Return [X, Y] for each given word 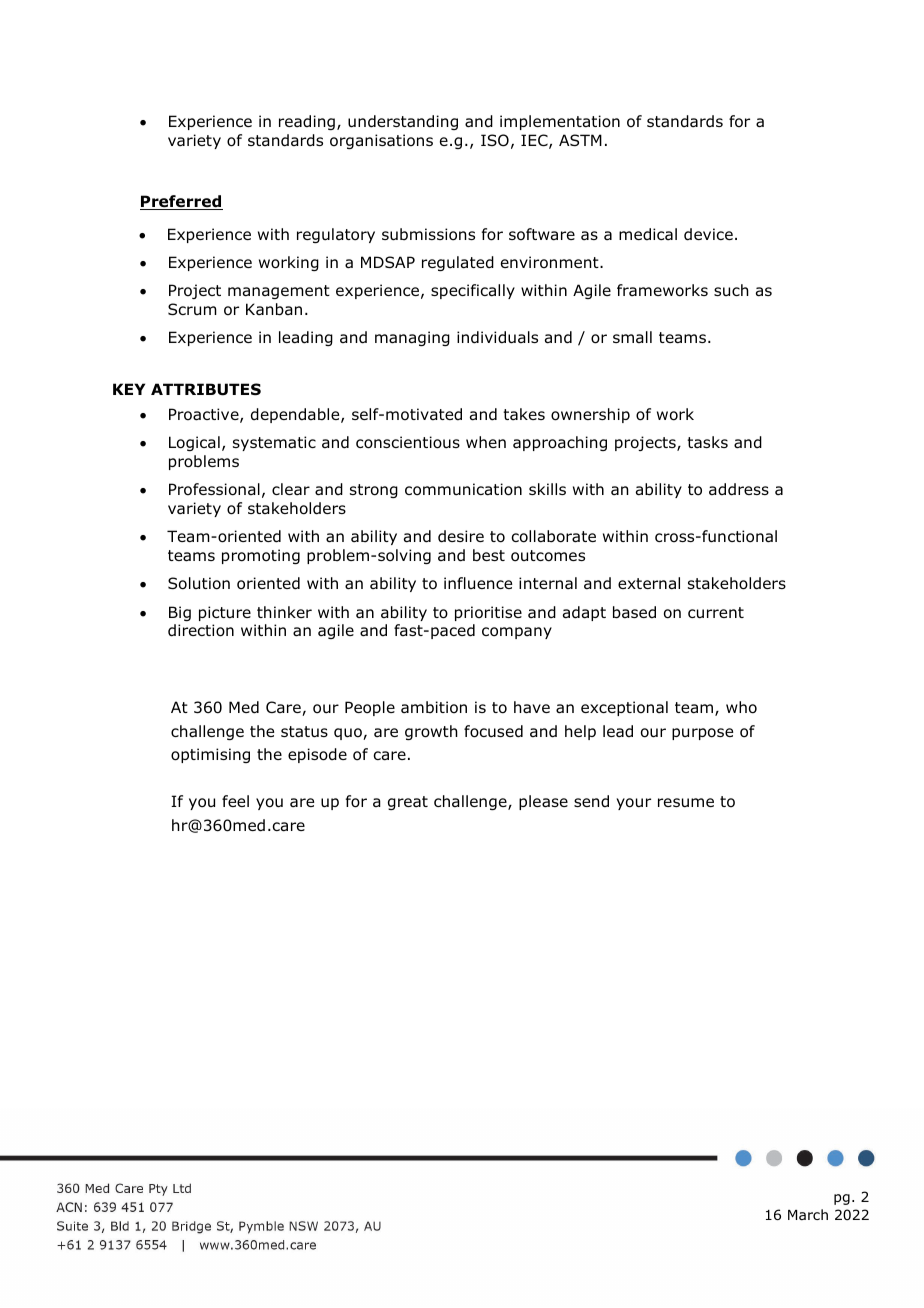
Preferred [181, 202]
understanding [403, 122]
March [808, 1214]
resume [686, 803]
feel [235, 801]
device [708, 234]
